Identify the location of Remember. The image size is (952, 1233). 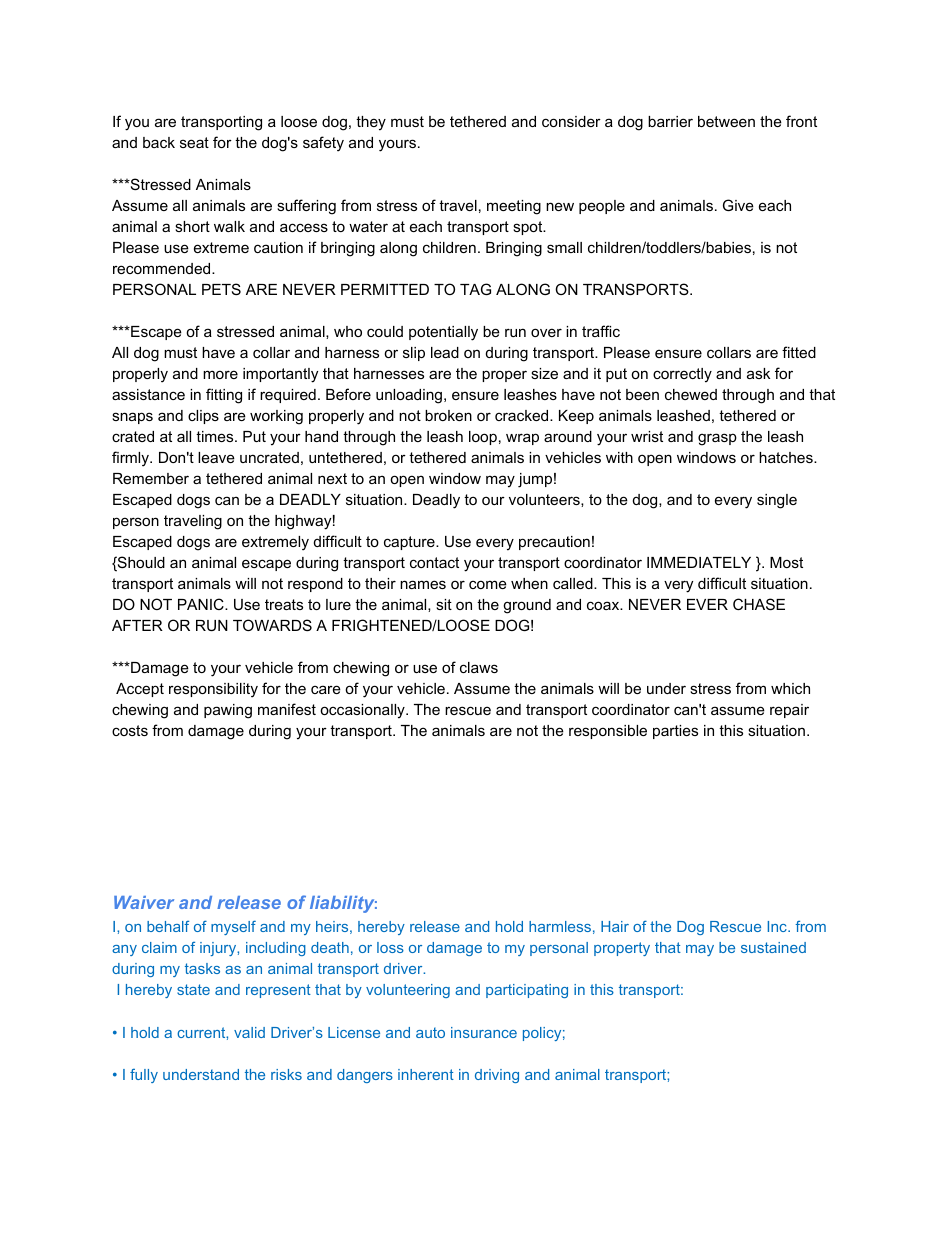
(151, 478).
